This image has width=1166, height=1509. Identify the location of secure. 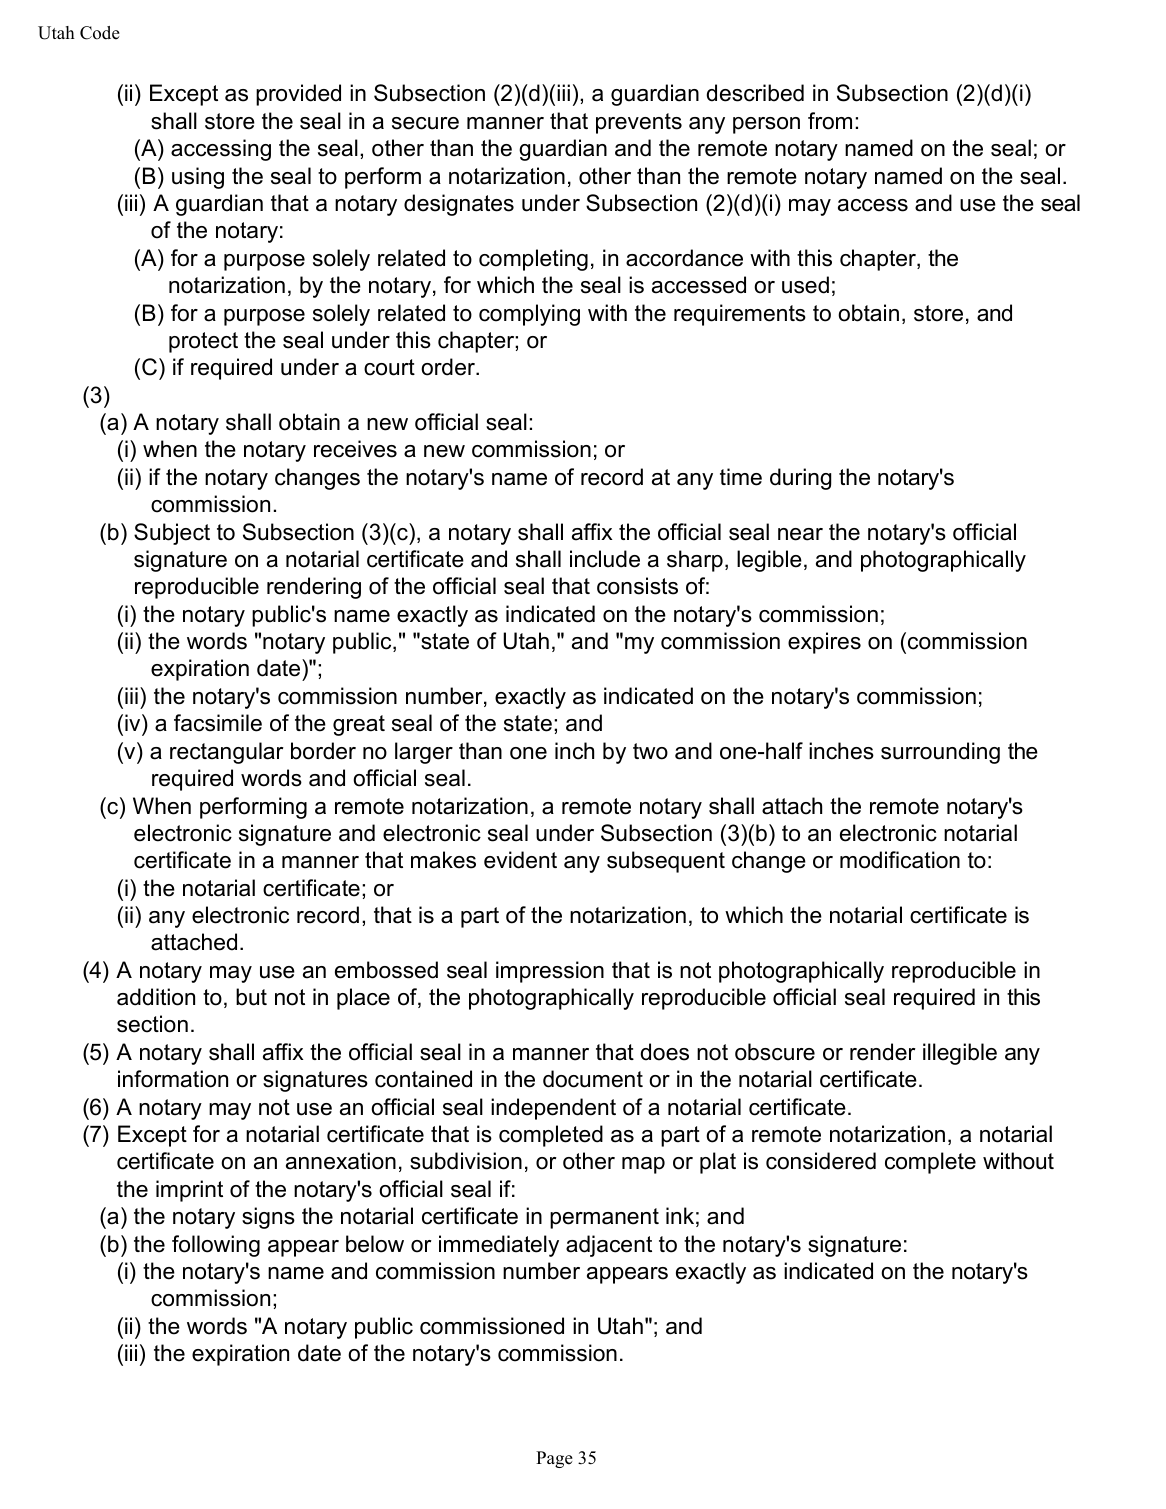
(425, 123).
